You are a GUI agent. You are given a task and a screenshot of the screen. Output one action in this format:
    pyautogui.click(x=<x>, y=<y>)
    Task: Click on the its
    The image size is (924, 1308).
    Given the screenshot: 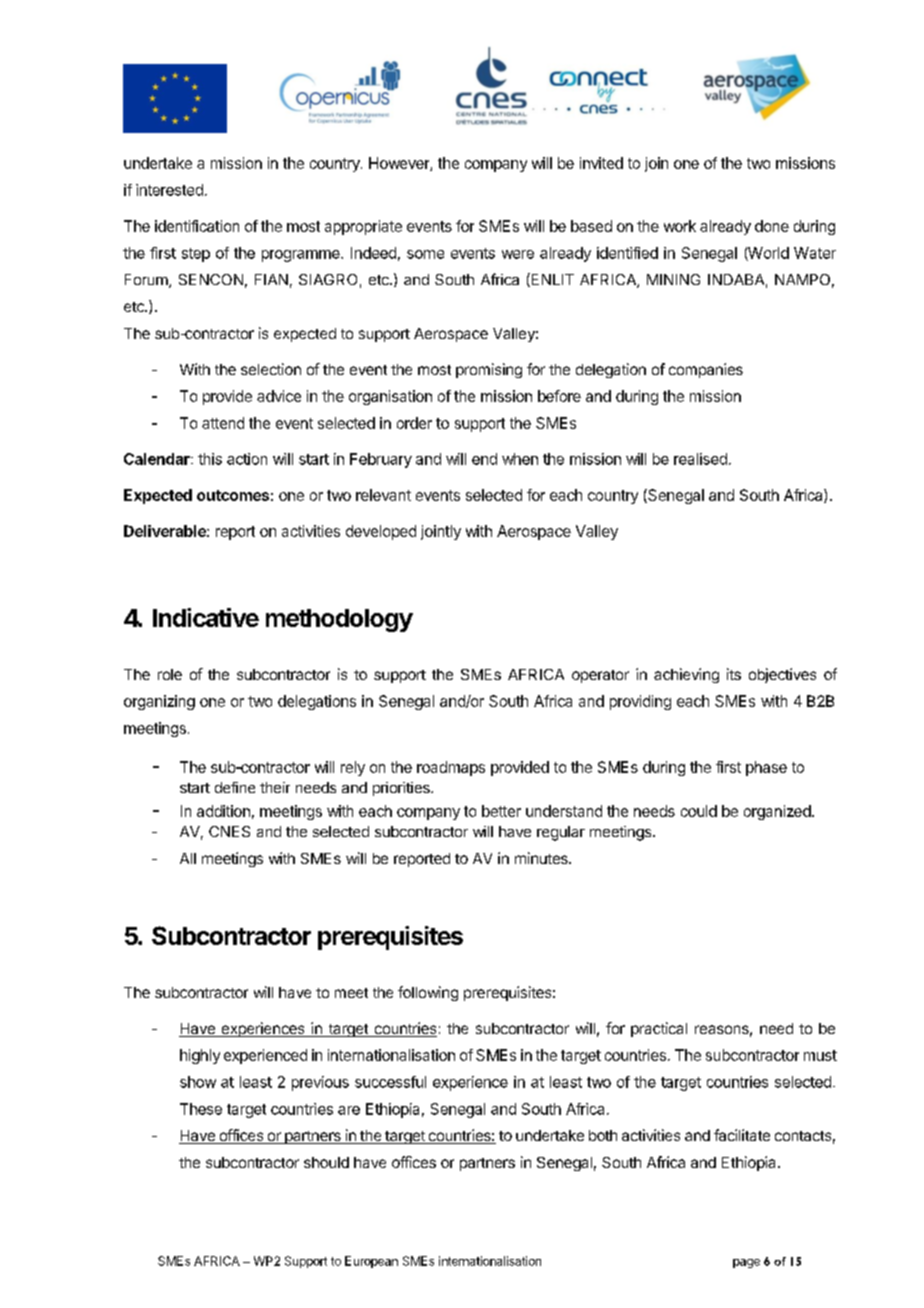 What is the action you would take?
    pyautogui.click(x=734, y=674)
